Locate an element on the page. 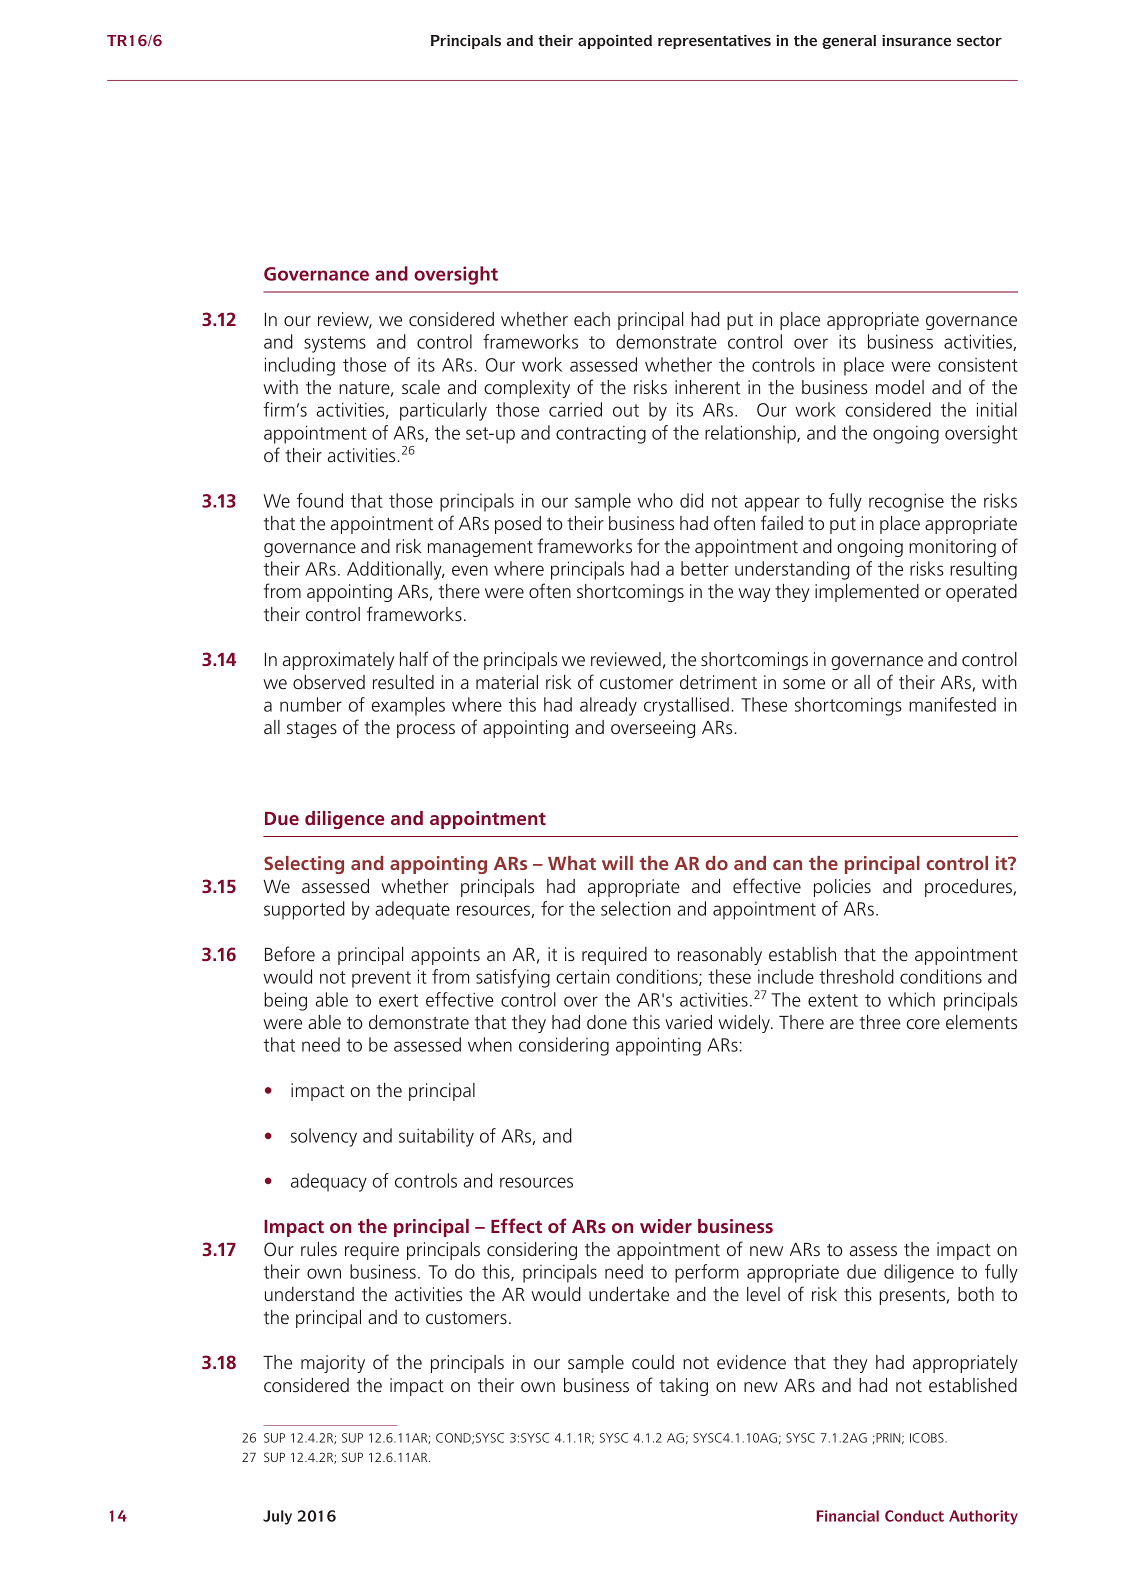 The height and width of the page is (1591, 1125). manifested is located at coordinates (952, 704).
